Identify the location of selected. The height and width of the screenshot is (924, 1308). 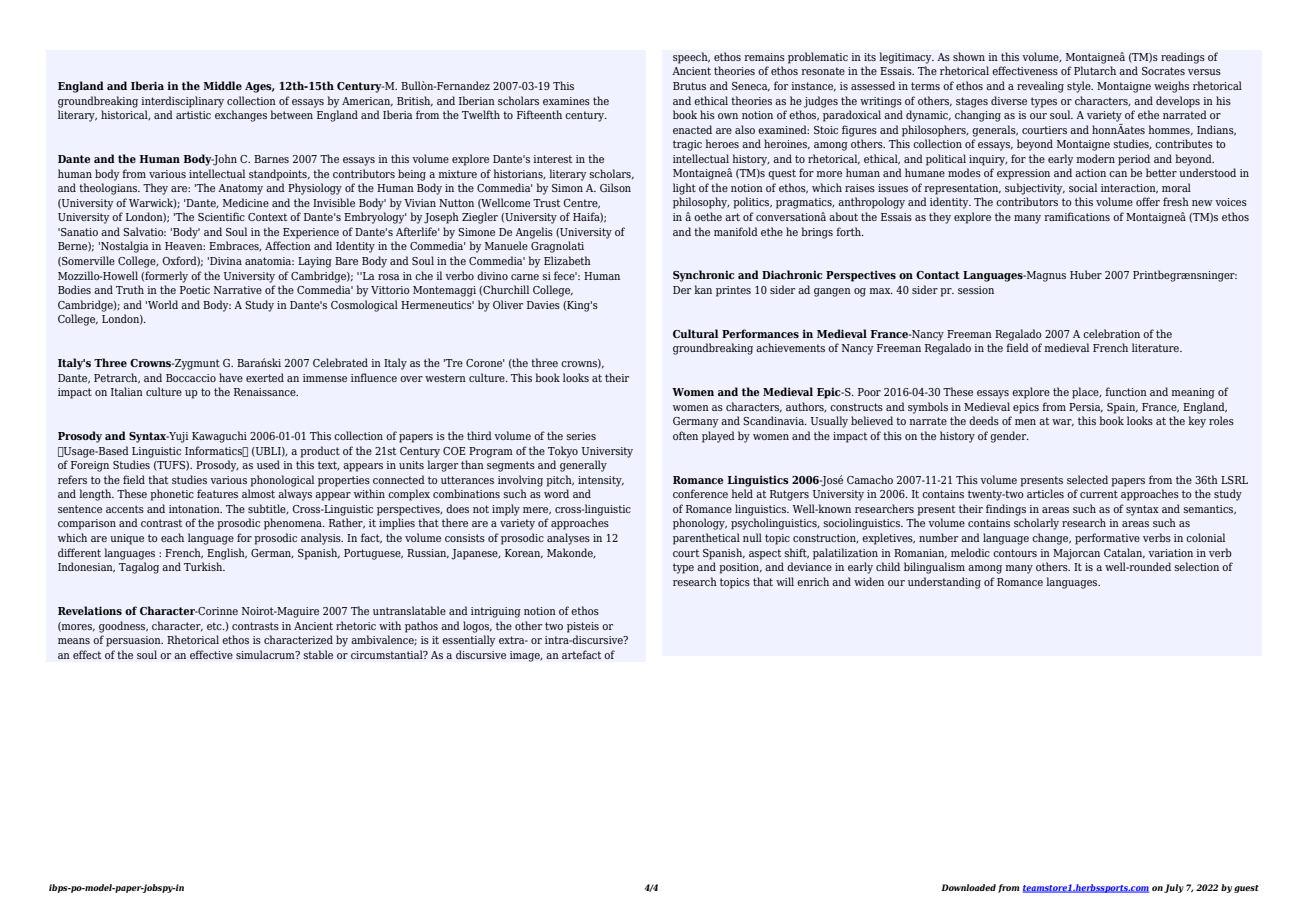
(1087, 479).
